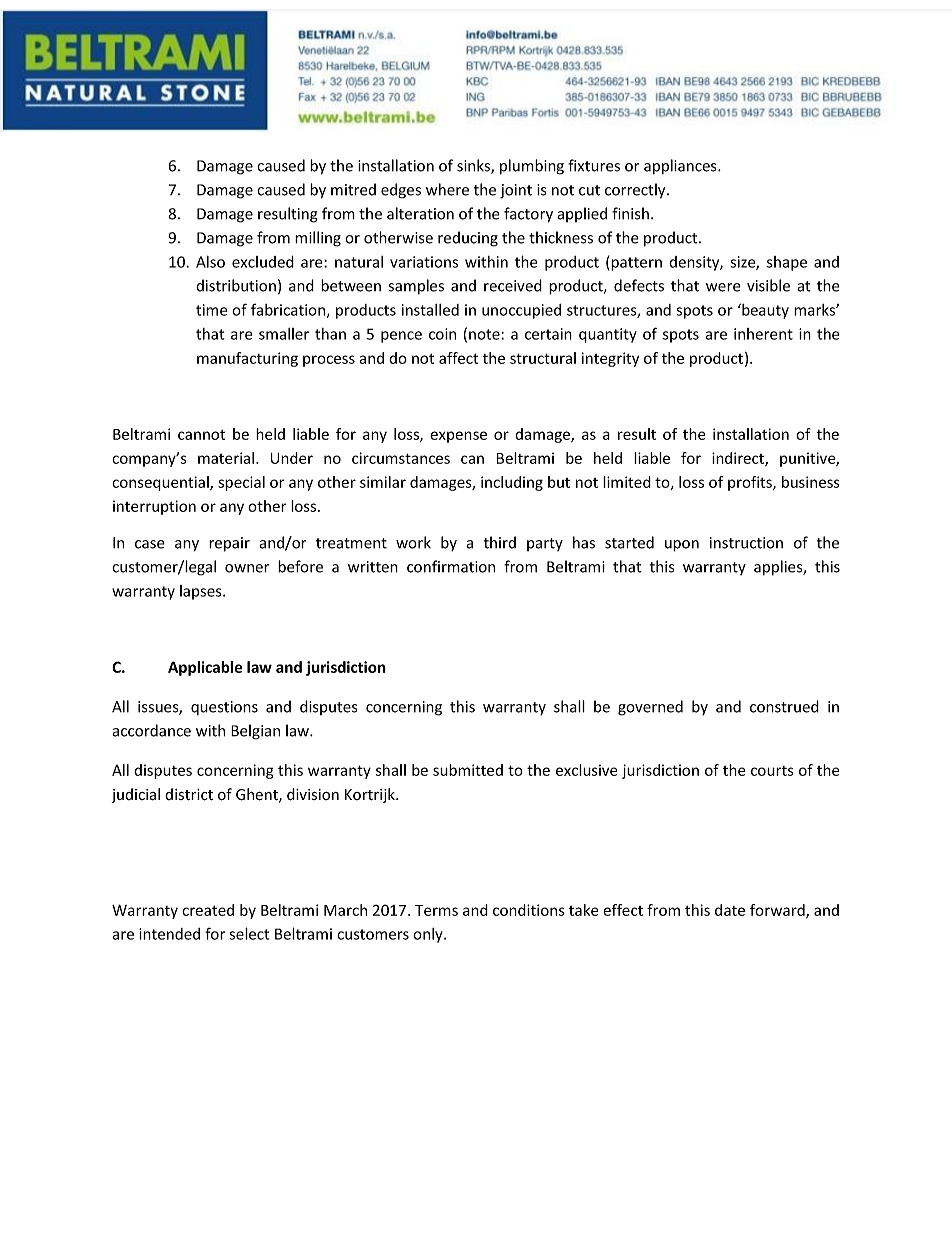  What do you see at coordinates (681, 167) in the screenshot?
I see `appliances` at bounding box center [681, 167].
